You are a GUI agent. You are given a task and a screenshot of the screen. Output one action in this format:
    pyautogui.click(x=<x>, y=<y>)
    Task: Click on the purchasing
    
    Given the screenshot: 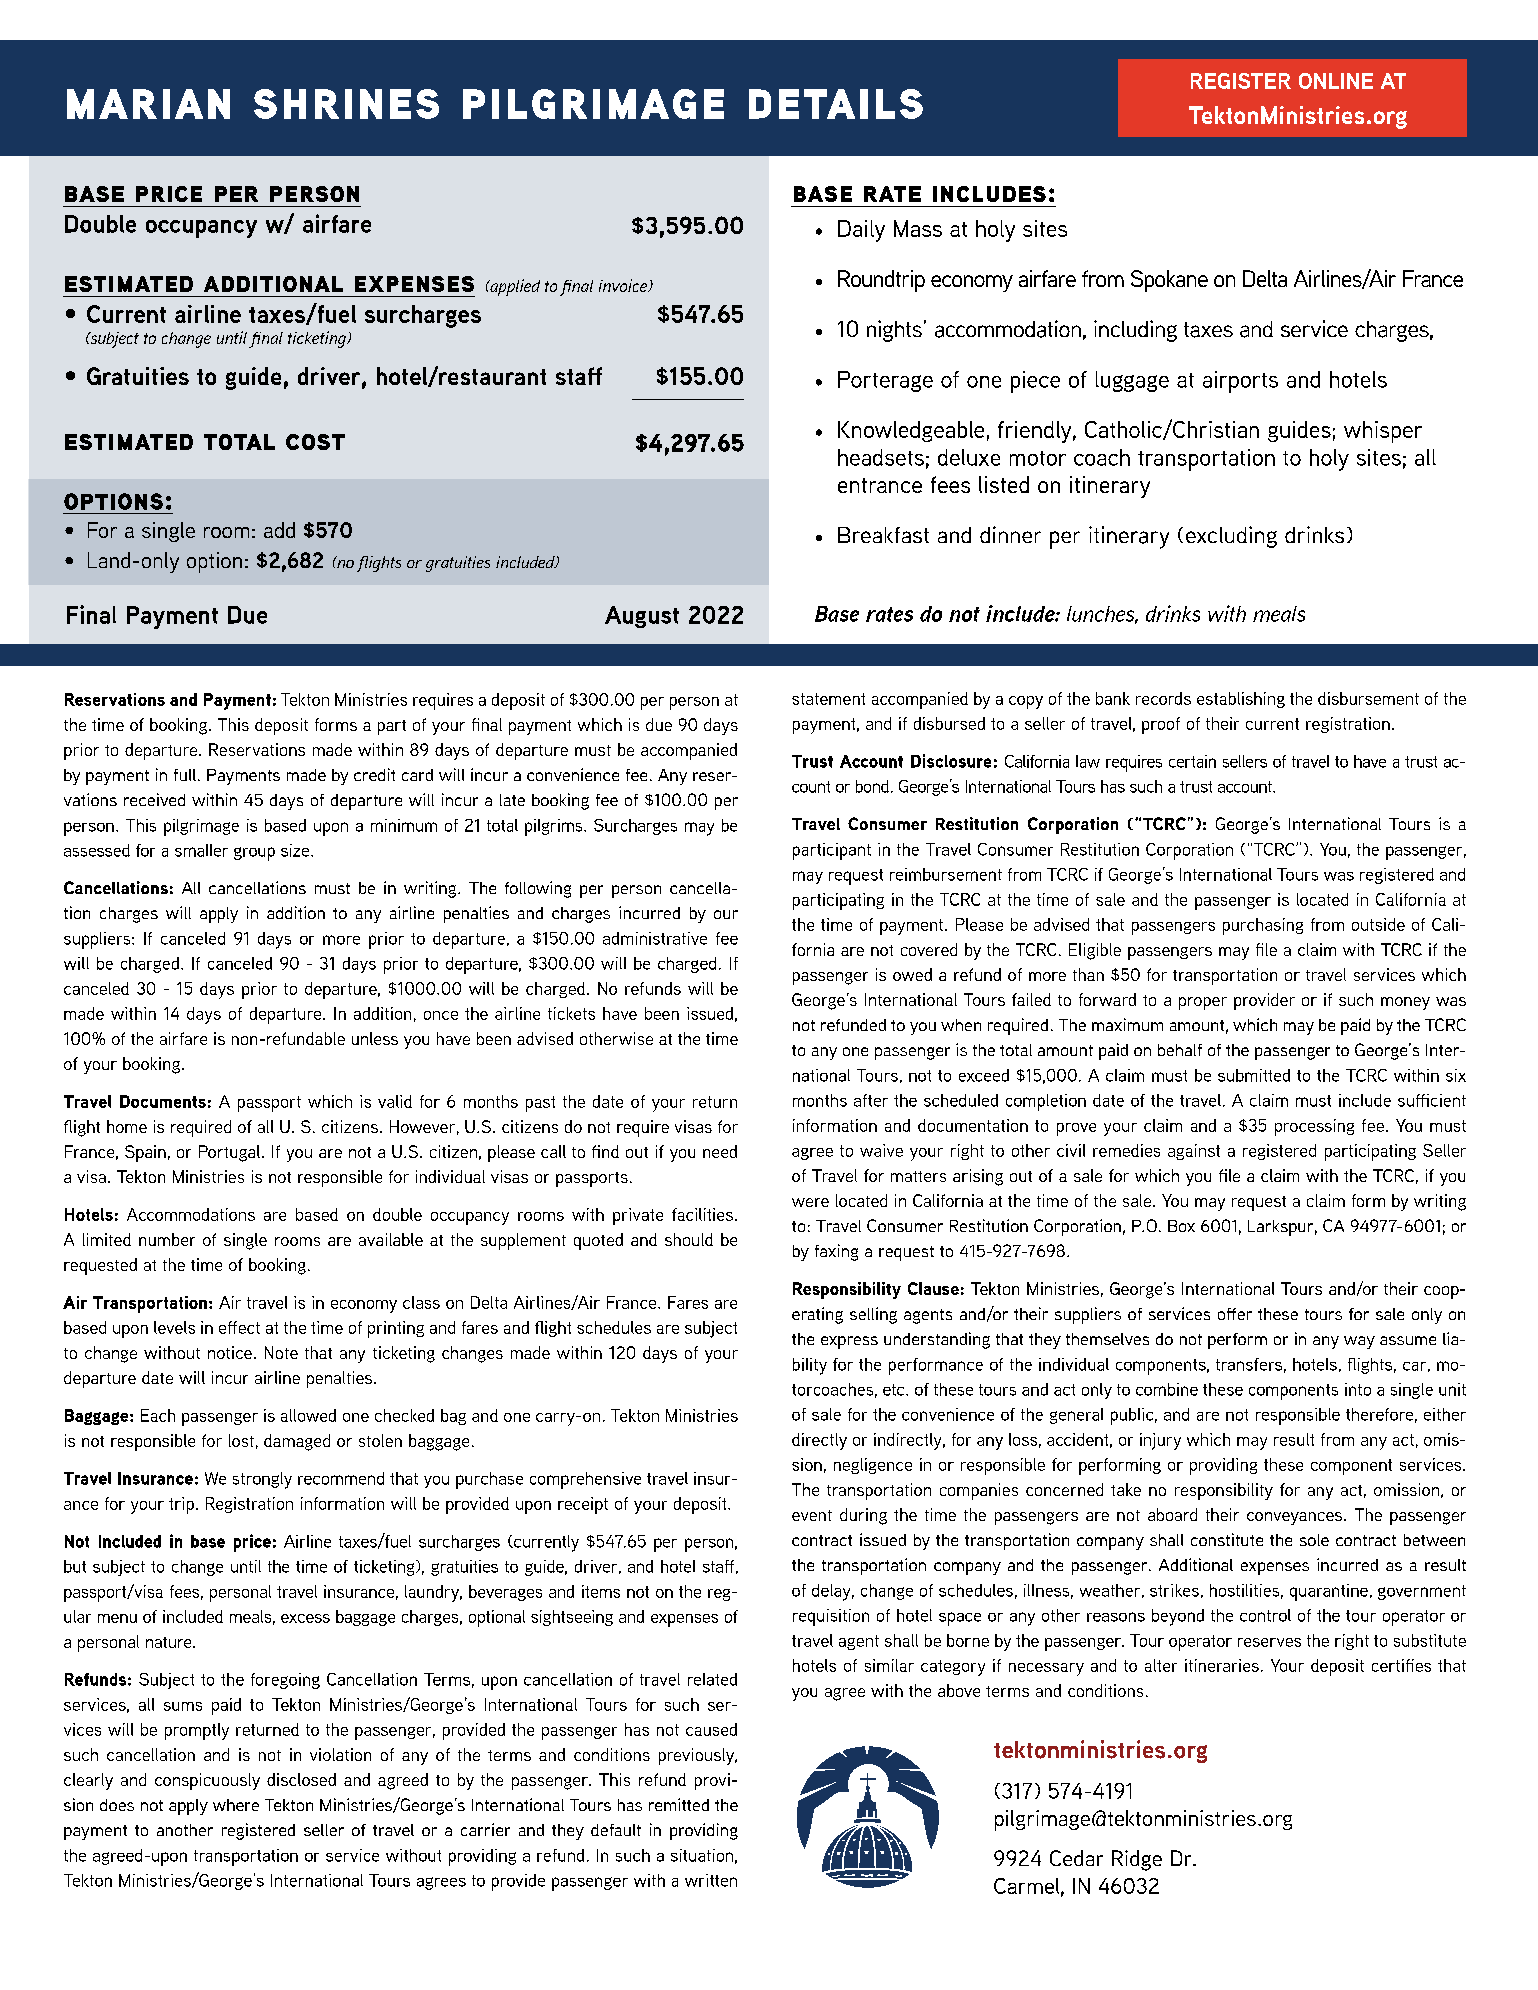 What is the action you would take?
    pyautogui.click(x=1263, y=926)
